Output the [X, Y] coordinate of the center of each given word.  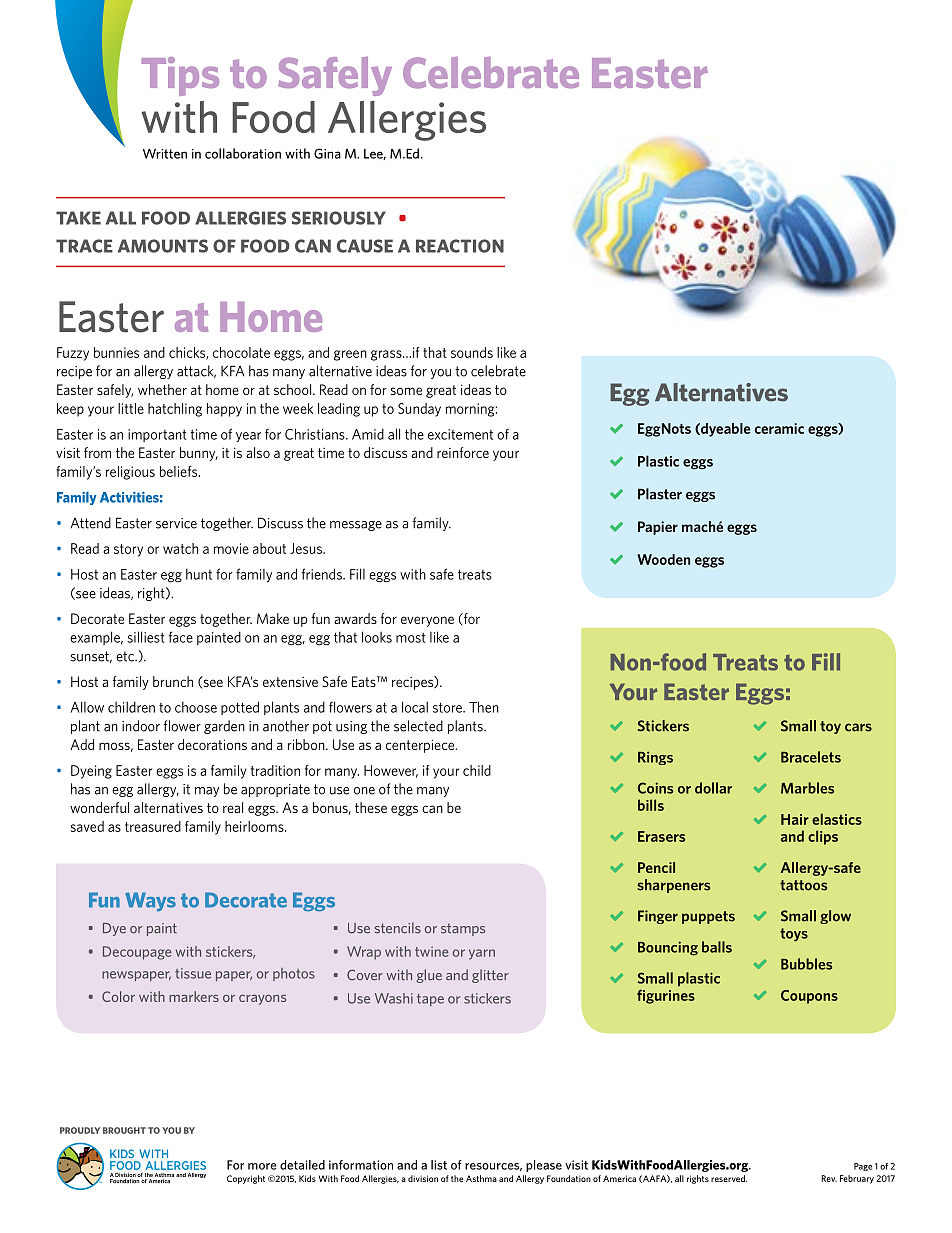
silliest [146, 637]
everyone [427, 621]
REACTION [460, 246]
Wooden [663, 559]
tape [430, 1000]
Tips [180, 76]
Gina [327, 153]
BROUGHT [124, 1130]
